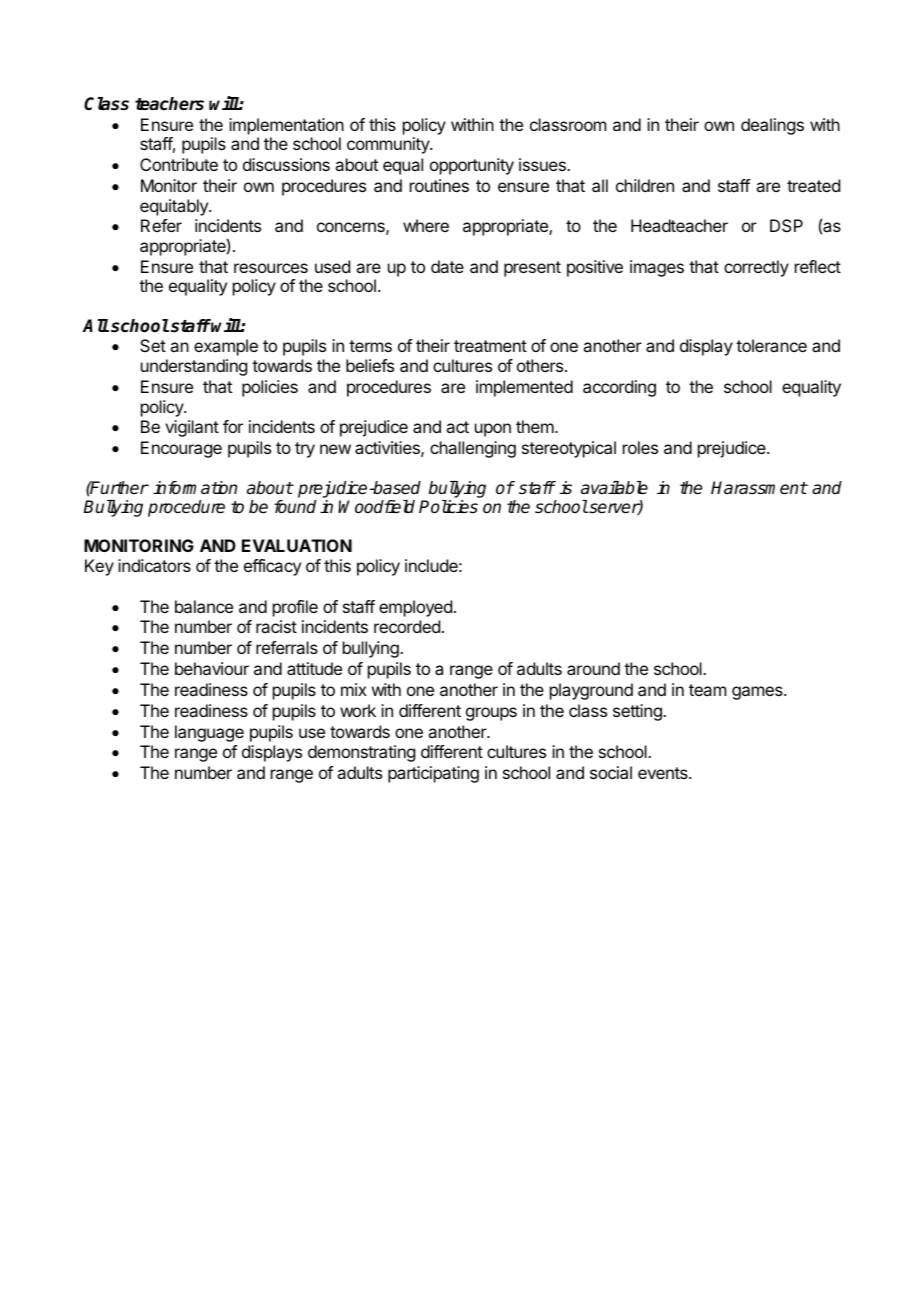 This screenshot has width=924, height=1308. Describe the element at coordinates (169, 104) in the screenshot. I see `teachers` at that location.
